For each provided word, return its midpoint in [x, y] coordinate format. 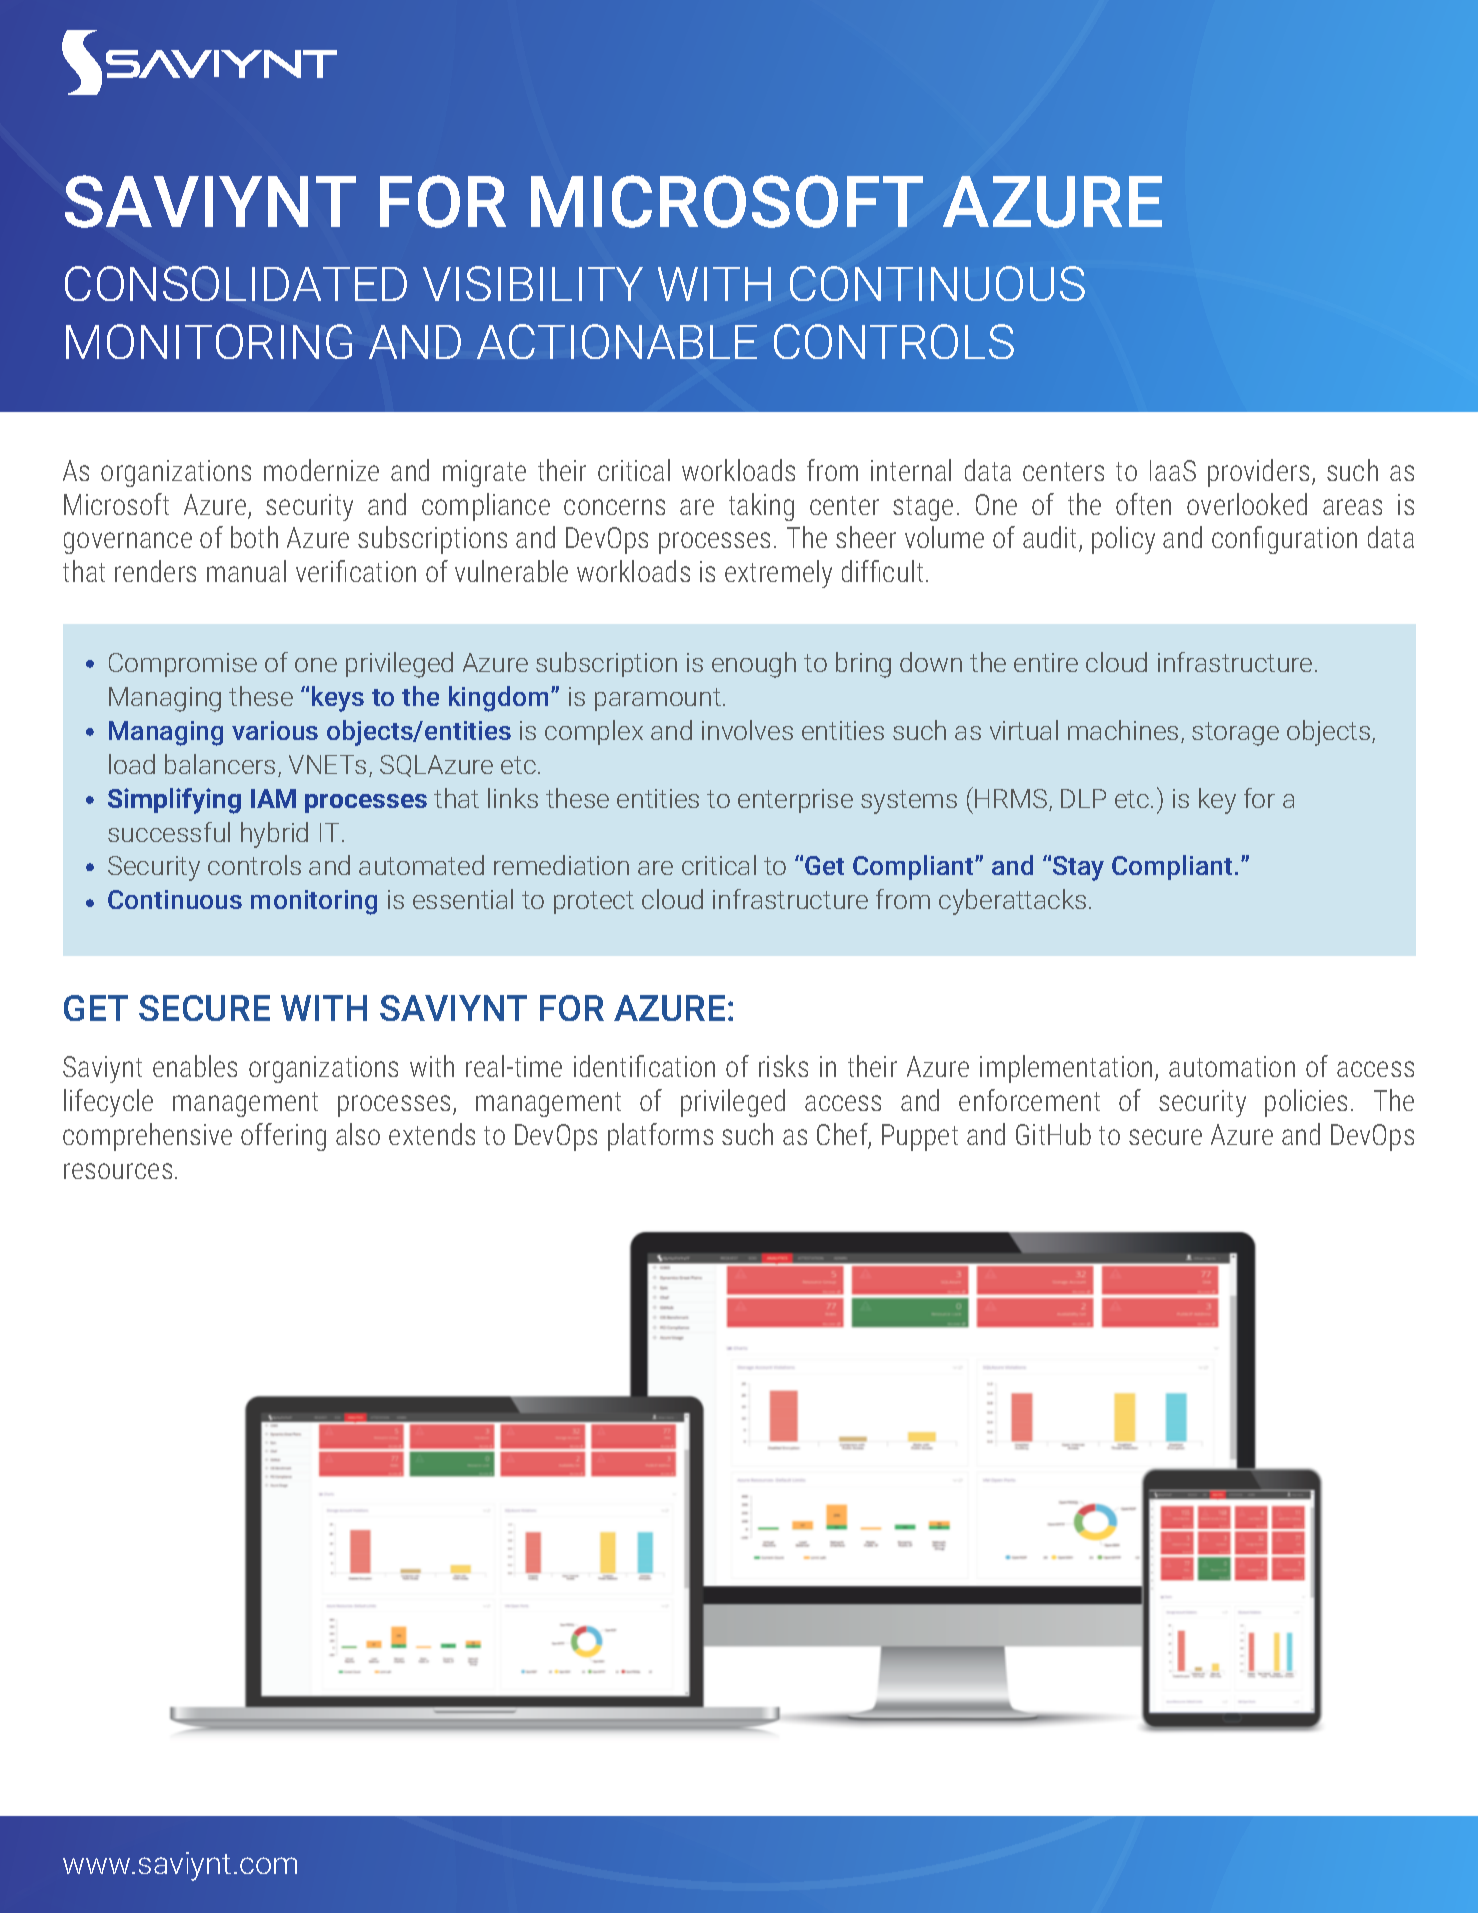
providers [1258, 473]
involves [747, 730]
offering [283, 1137]
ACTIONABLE [617, 341]
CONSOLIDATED [236, 283]
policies [1306, 1103]
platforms [660, 1137]
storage [1235, 734]
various [275, 730]
